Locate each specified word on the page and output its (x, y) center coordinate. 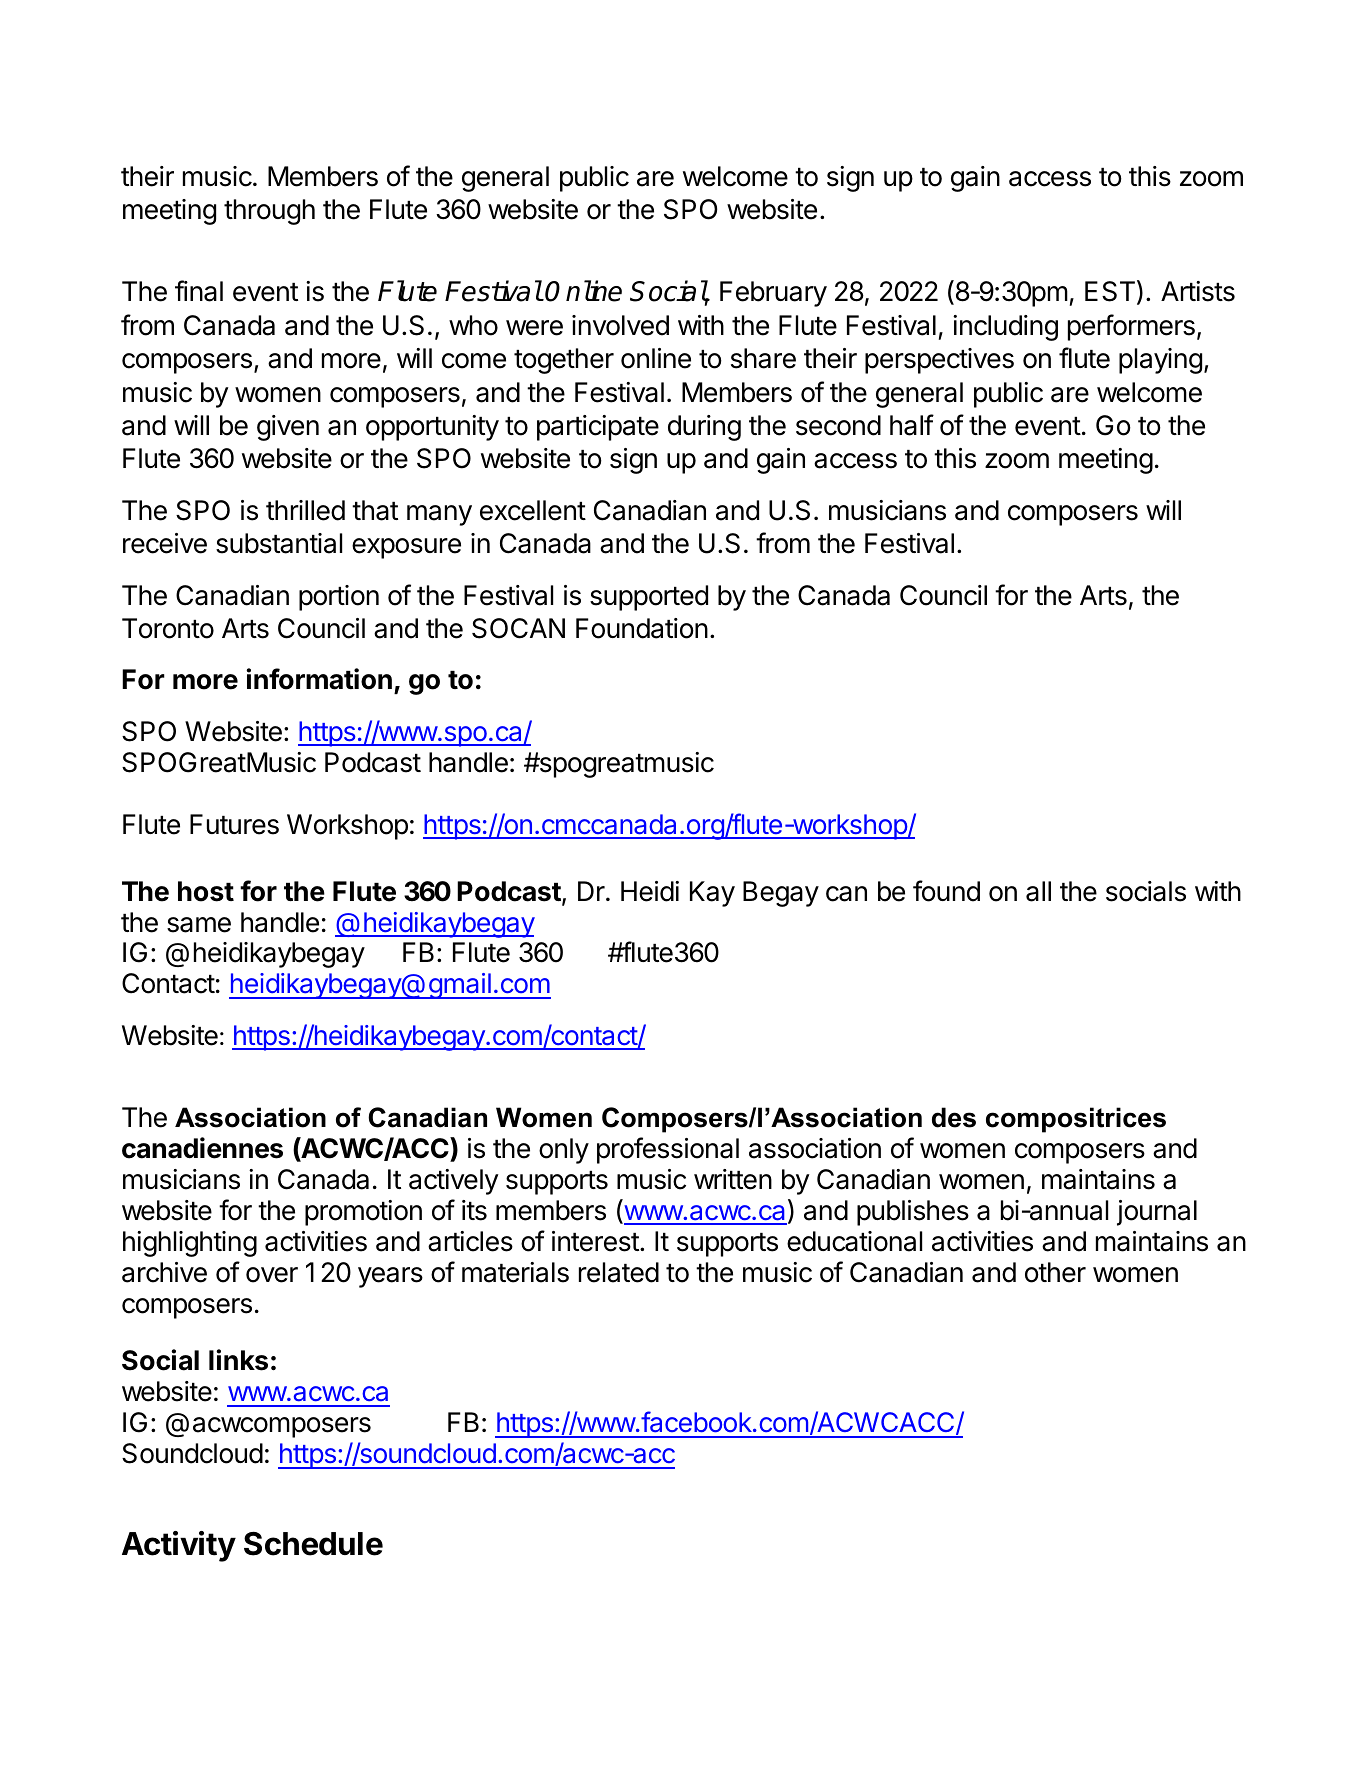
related (619, 1272)
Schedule (313, 1543)
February (773, 294)
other (1055, 1272)
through (269, 212)
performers (1131, 327)
